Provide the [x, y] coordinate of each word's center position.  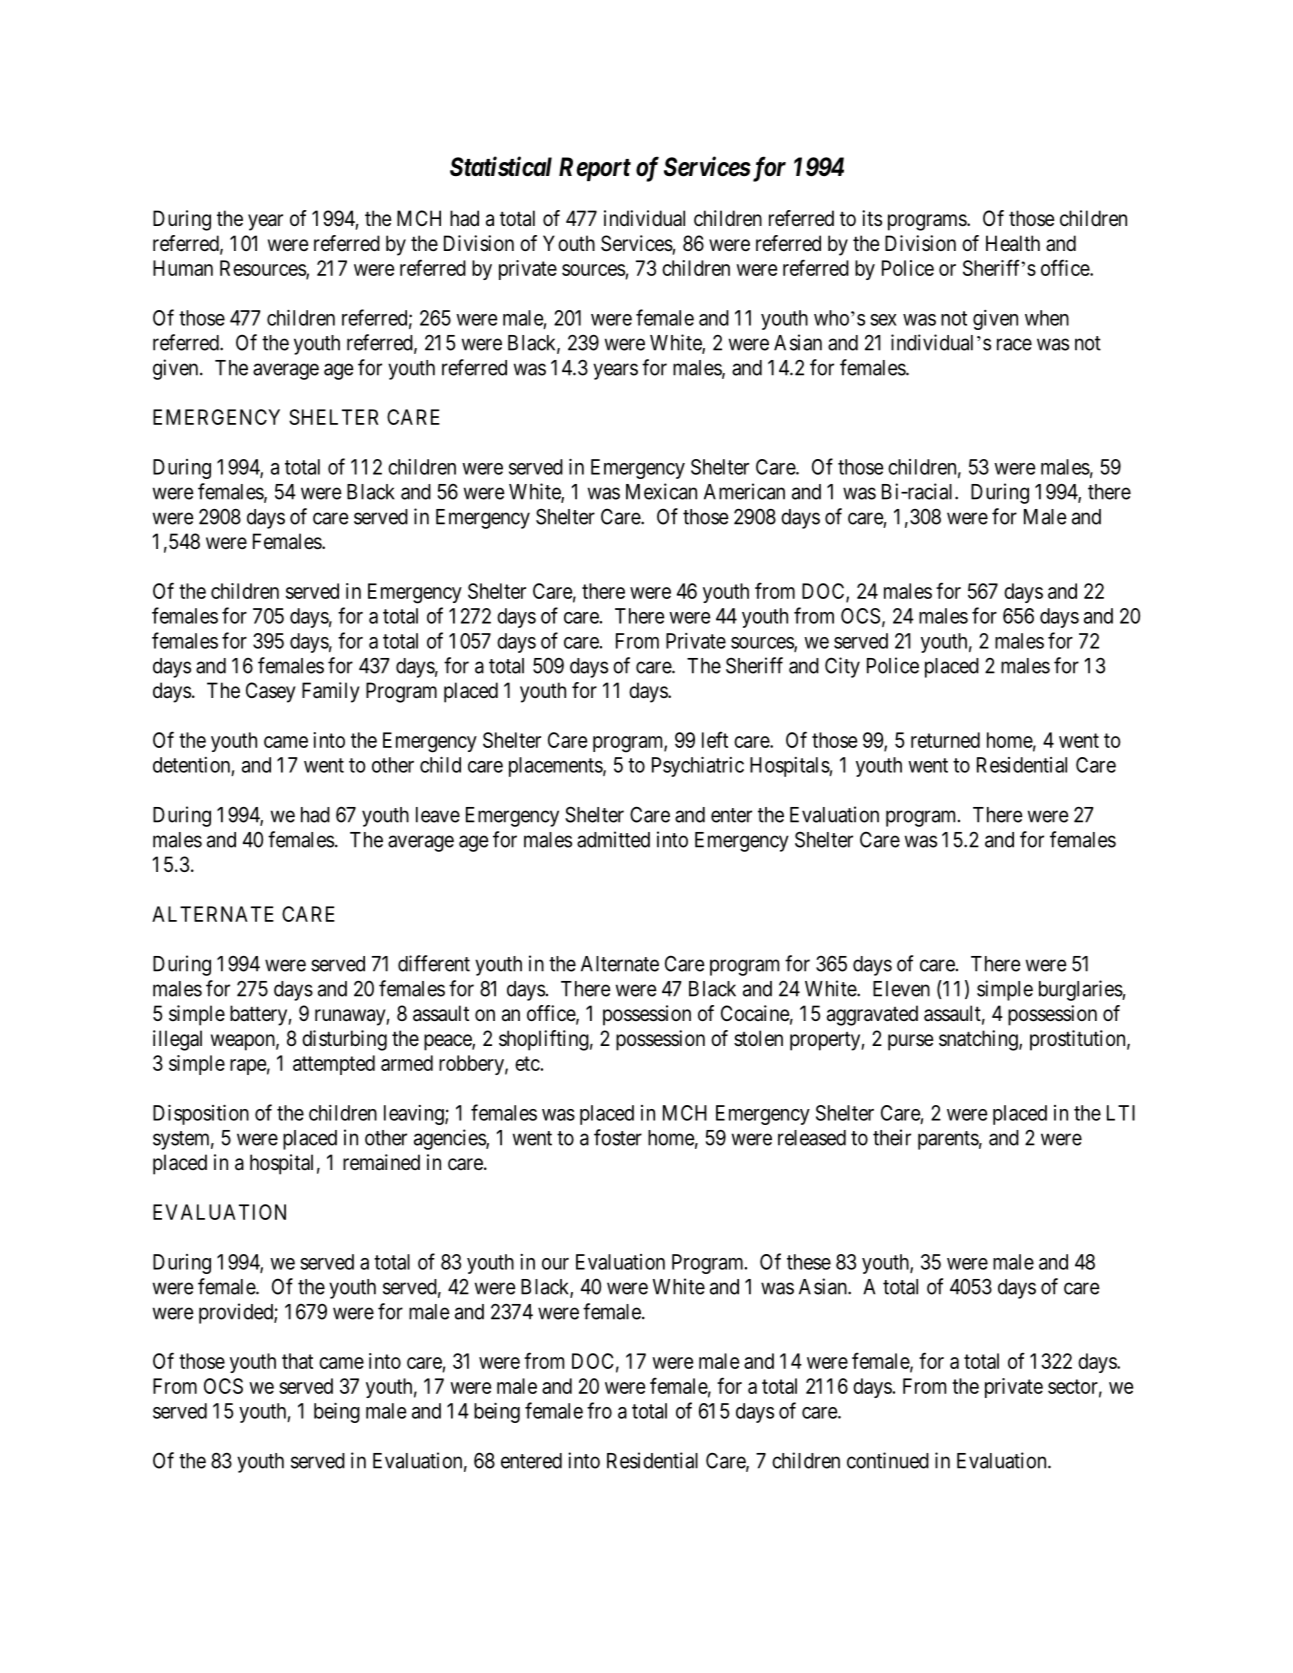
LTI [1121, 1113]
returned [945, 740]
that [297, 1361]
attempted [334, 1065]
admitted [613, 839]
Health [1013, 243]
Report [595, 169]
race [1014, 344]
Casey [271, 692]
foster [618, 1137]
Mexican [661, 491]
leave [438, 815]
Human [183, 268]
